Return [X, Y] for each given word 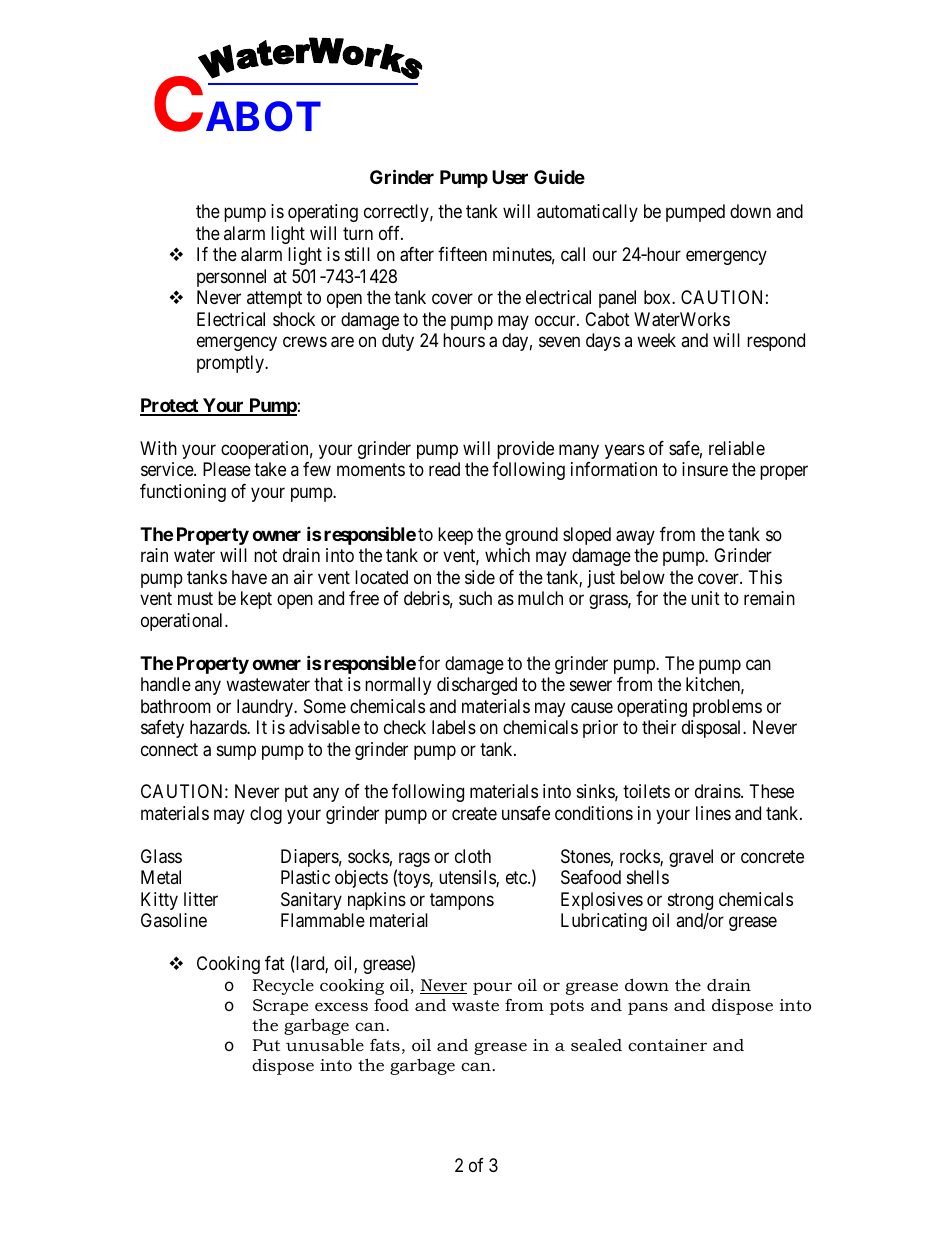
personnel [231, 278]
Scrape [280, 1007]
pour [492, 988]
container [667, 1045]
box [658, 297]
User [510, 177]
